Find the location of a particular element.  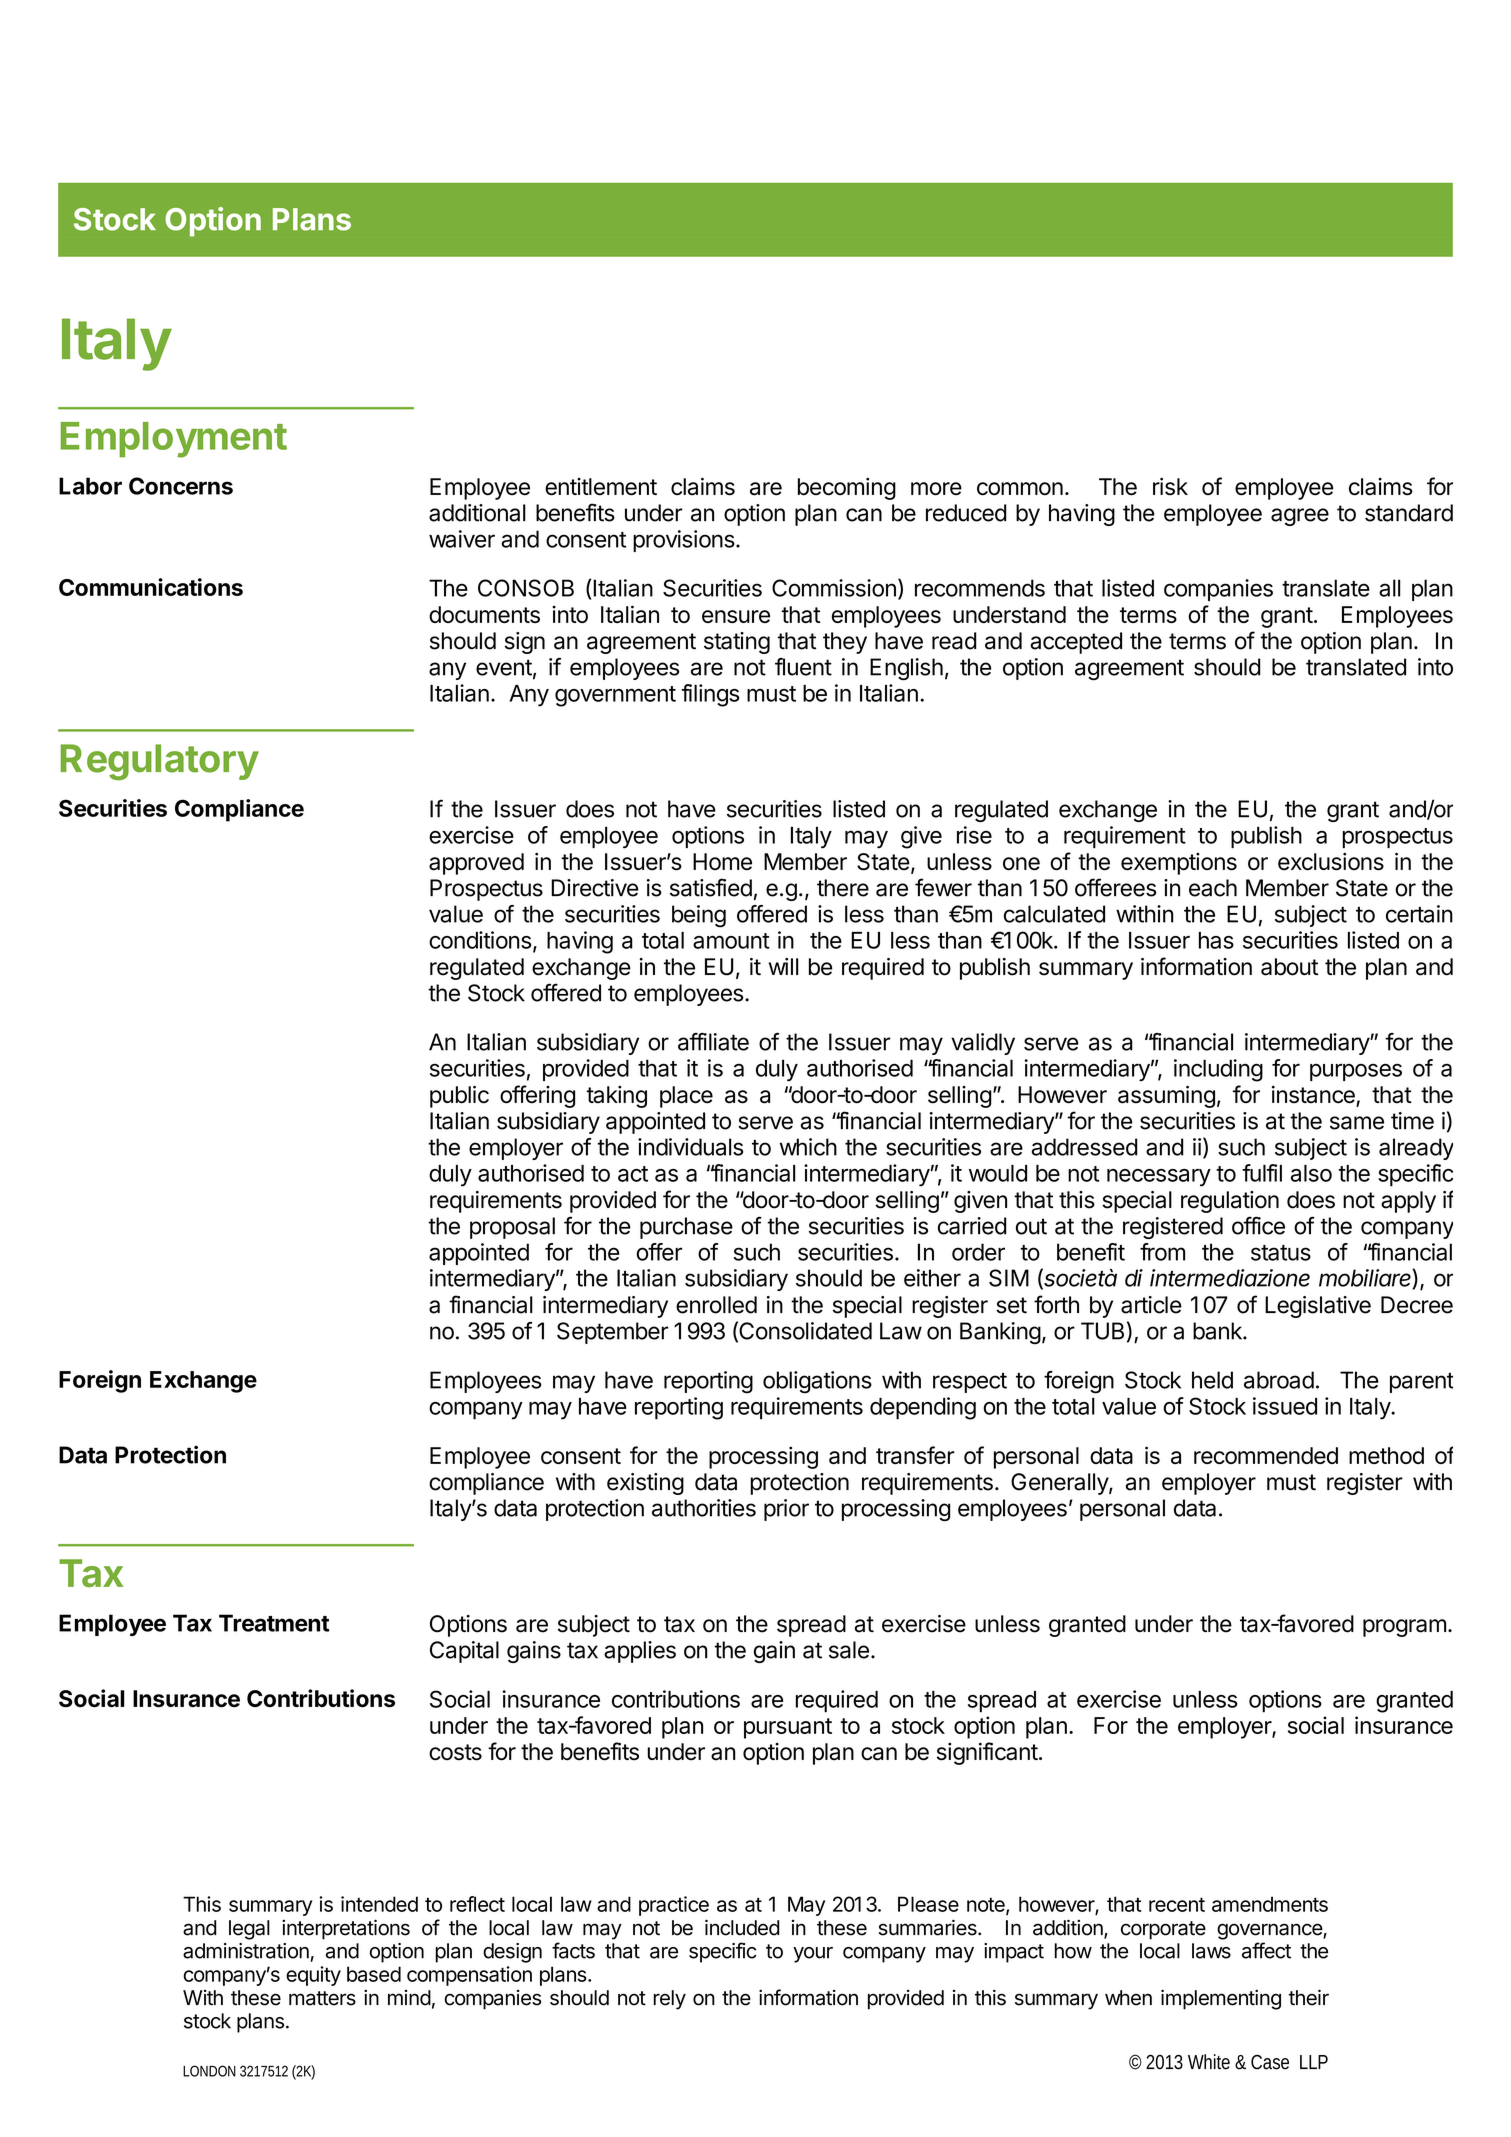

sale is located at coordinates (849, 1650).
